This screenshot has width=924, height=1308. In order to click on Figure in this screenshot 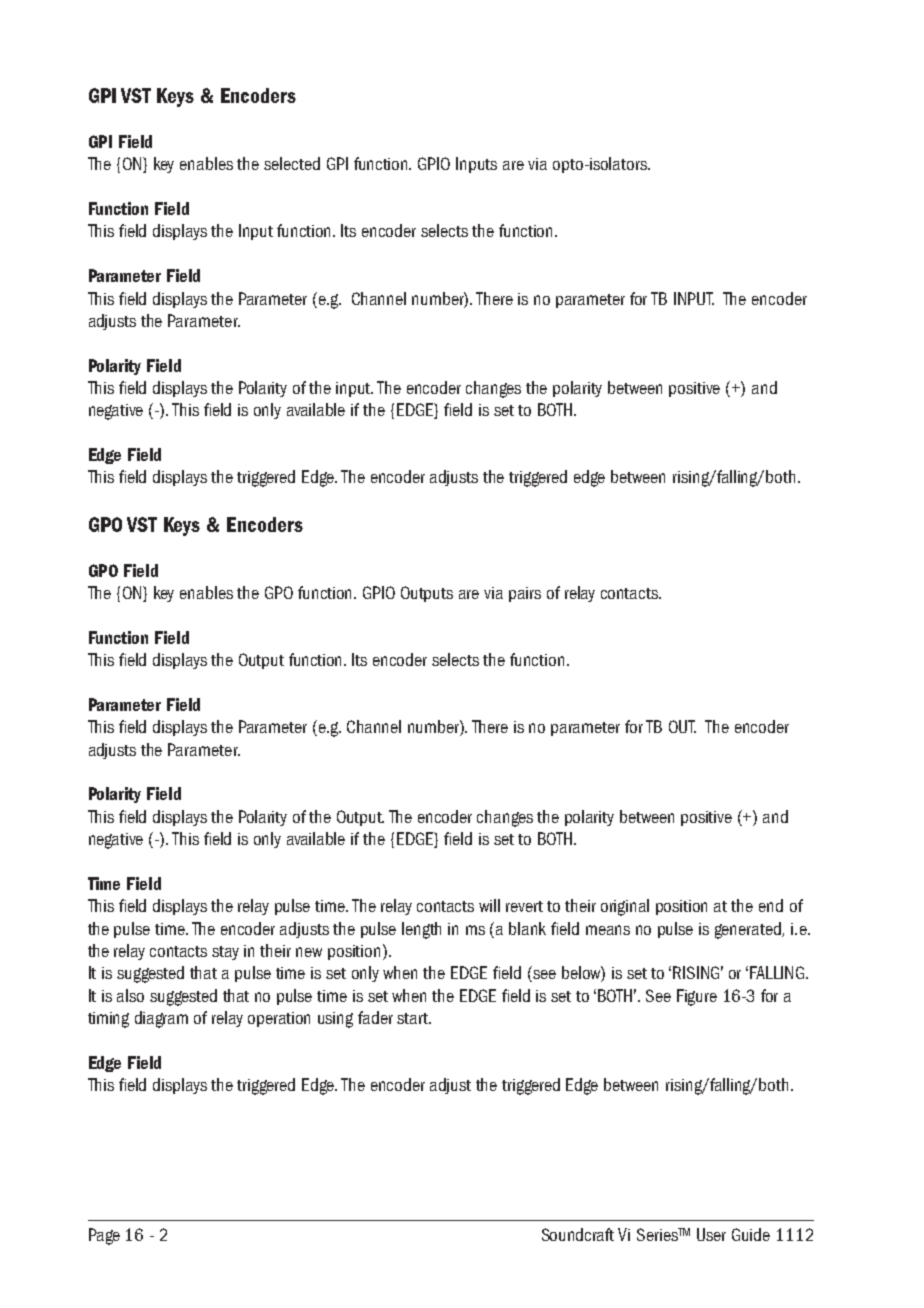, I will do `click(697, 997)`.
